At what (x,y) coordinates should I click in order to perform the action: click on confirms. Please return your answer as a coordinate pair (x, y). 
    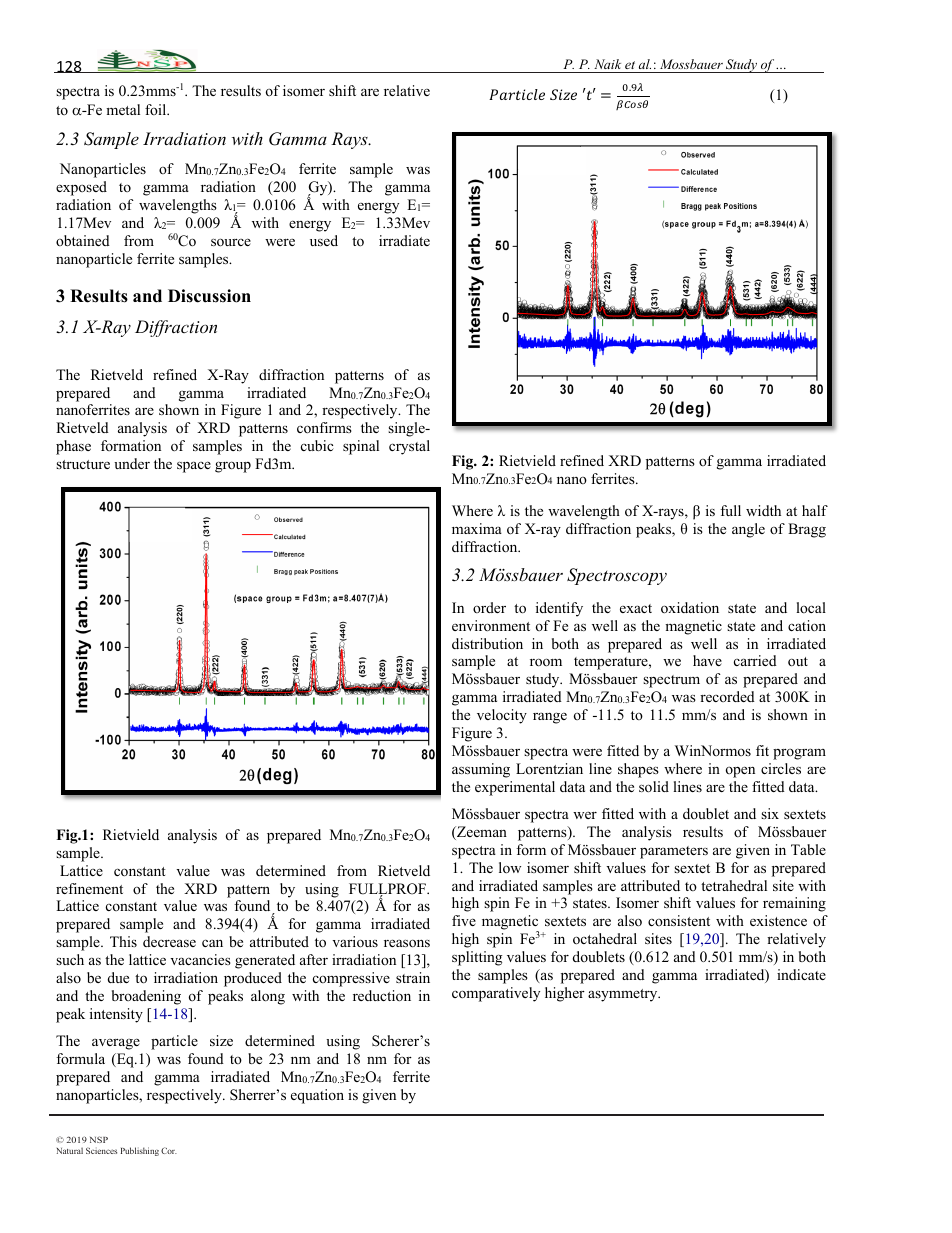
    Looking at the image, I should click on (324, 427).
